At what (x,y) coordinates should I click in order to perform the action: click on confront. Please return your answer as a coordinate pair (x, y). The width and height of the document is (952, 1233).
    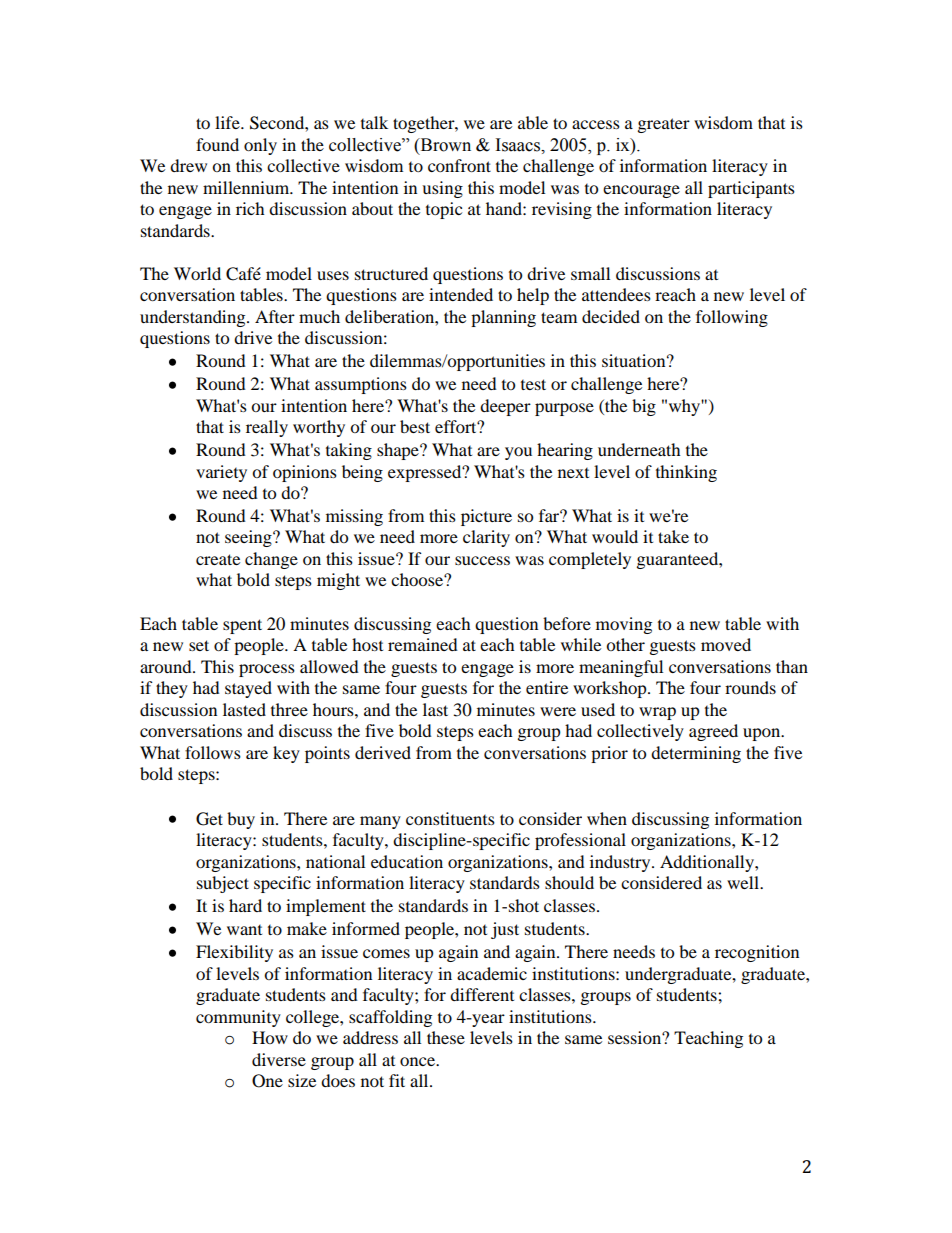
    Looking at the image, I should click on (459, 165).
